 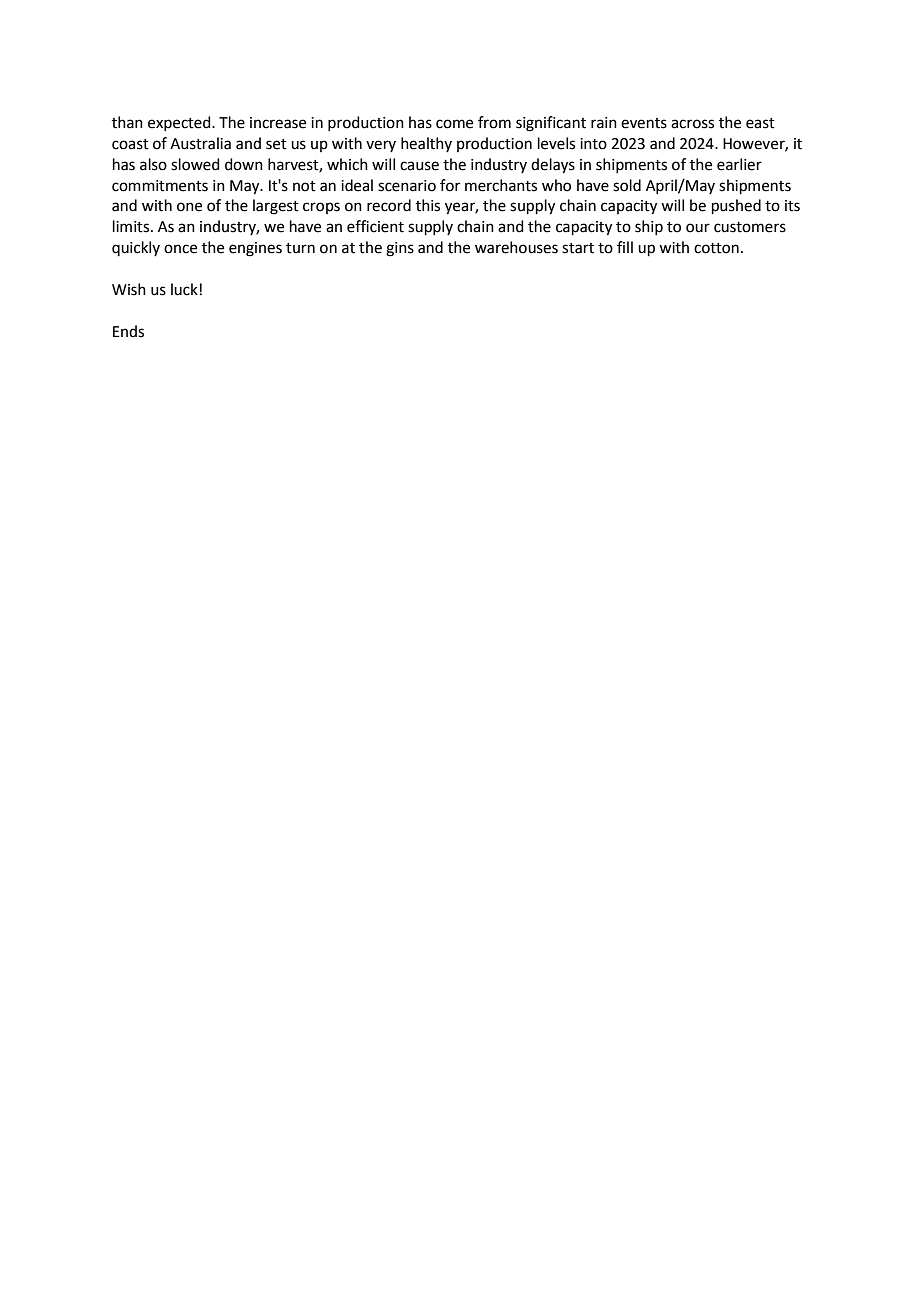 What do you see at coordinates (692, 124) in the image?
I see `across` at bounding box center [692, 124].
